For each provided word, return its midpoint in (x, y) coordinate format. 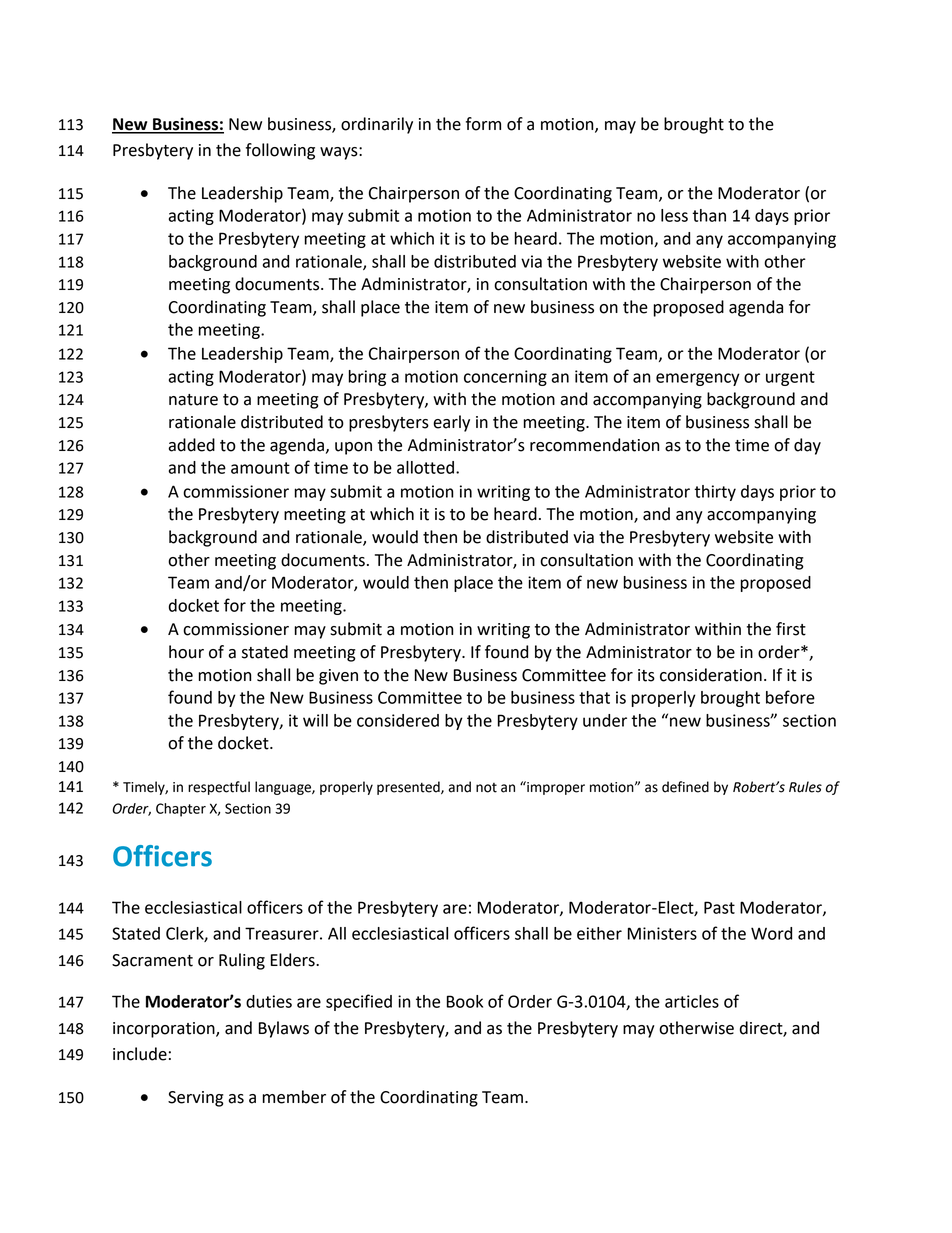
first (791, 629)
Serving (196, 1099)
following (280, 151)
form (483, 124)
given (338, 677)
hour (186, 652)
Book (465, 1001)
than (709, 215)
